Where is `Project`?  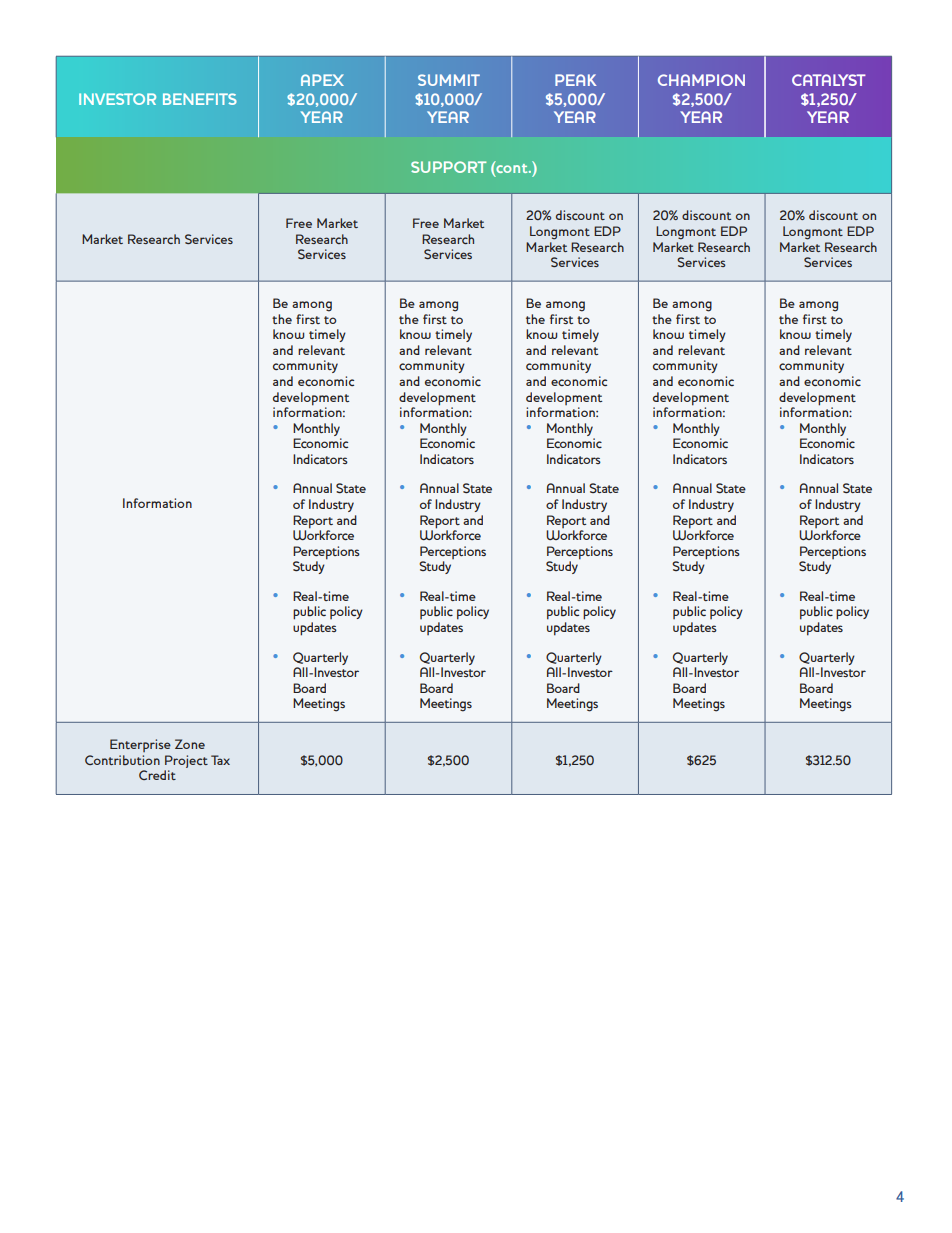
Project is located at coordinates (186, 763).
